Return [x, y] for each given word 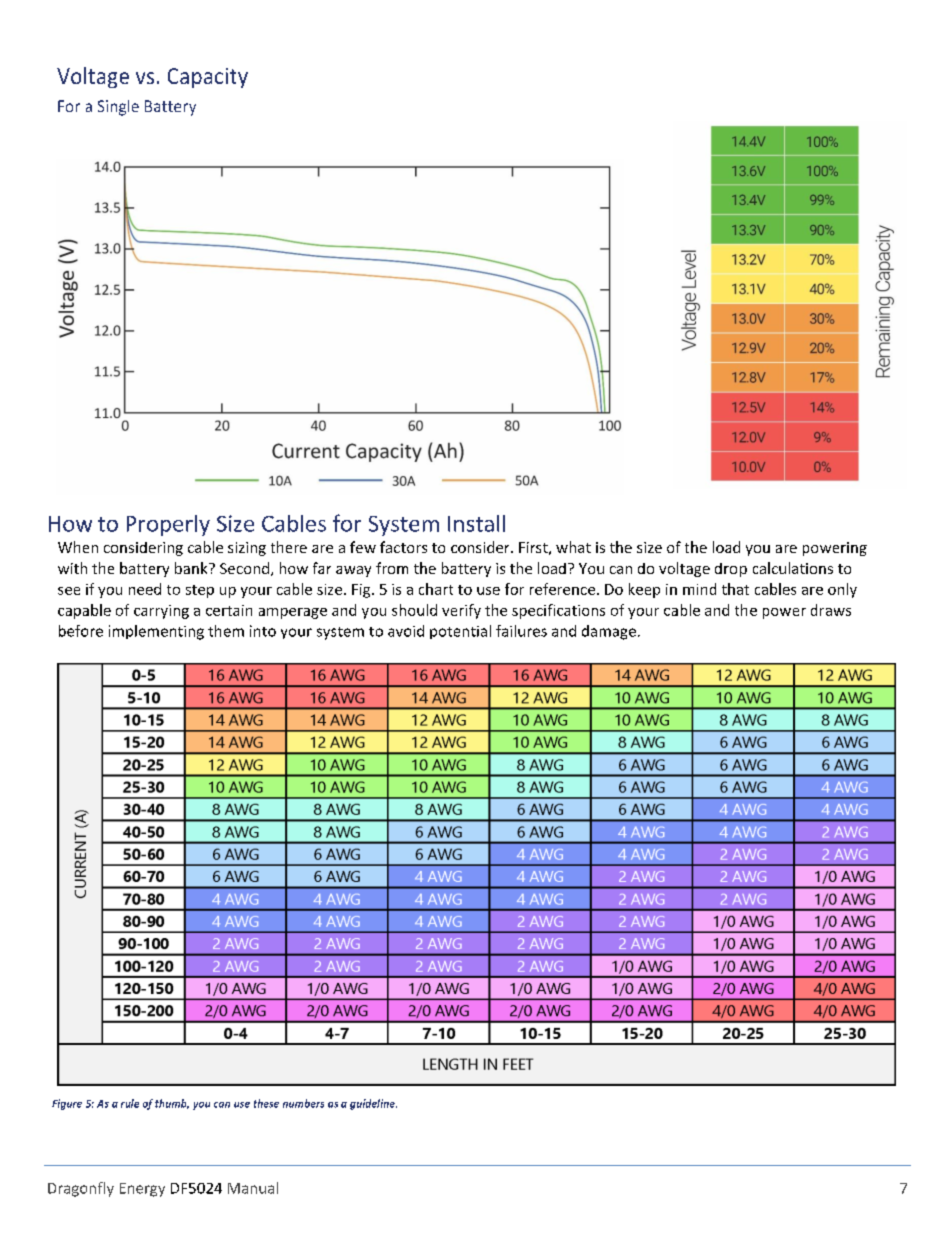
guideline [373, 1104]
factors [403, 547]
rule [130, 1103]
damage [610, 632]
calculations [793, 568]
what [573, 547]
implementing [156, 632]
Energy [142, 1190]
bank [192, 568]
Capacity [208, 78]
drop [731, 570]
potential [460, 632]
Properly [168, 525]
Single [118, 108]
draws [831, 610]
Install [476, 523]
